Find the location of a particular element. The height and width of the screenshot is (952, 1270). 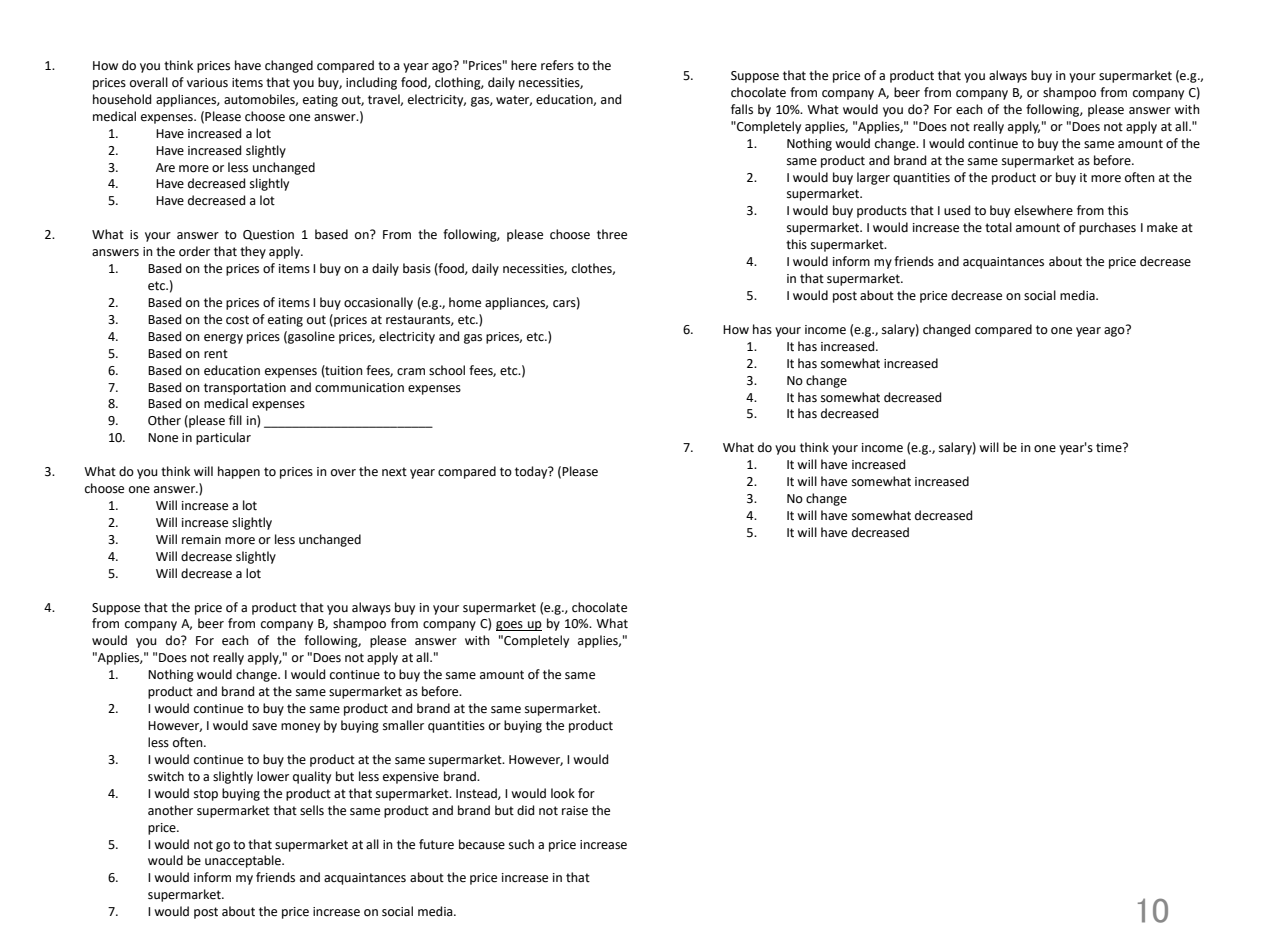

refers is located at coordinates (557, 65).
